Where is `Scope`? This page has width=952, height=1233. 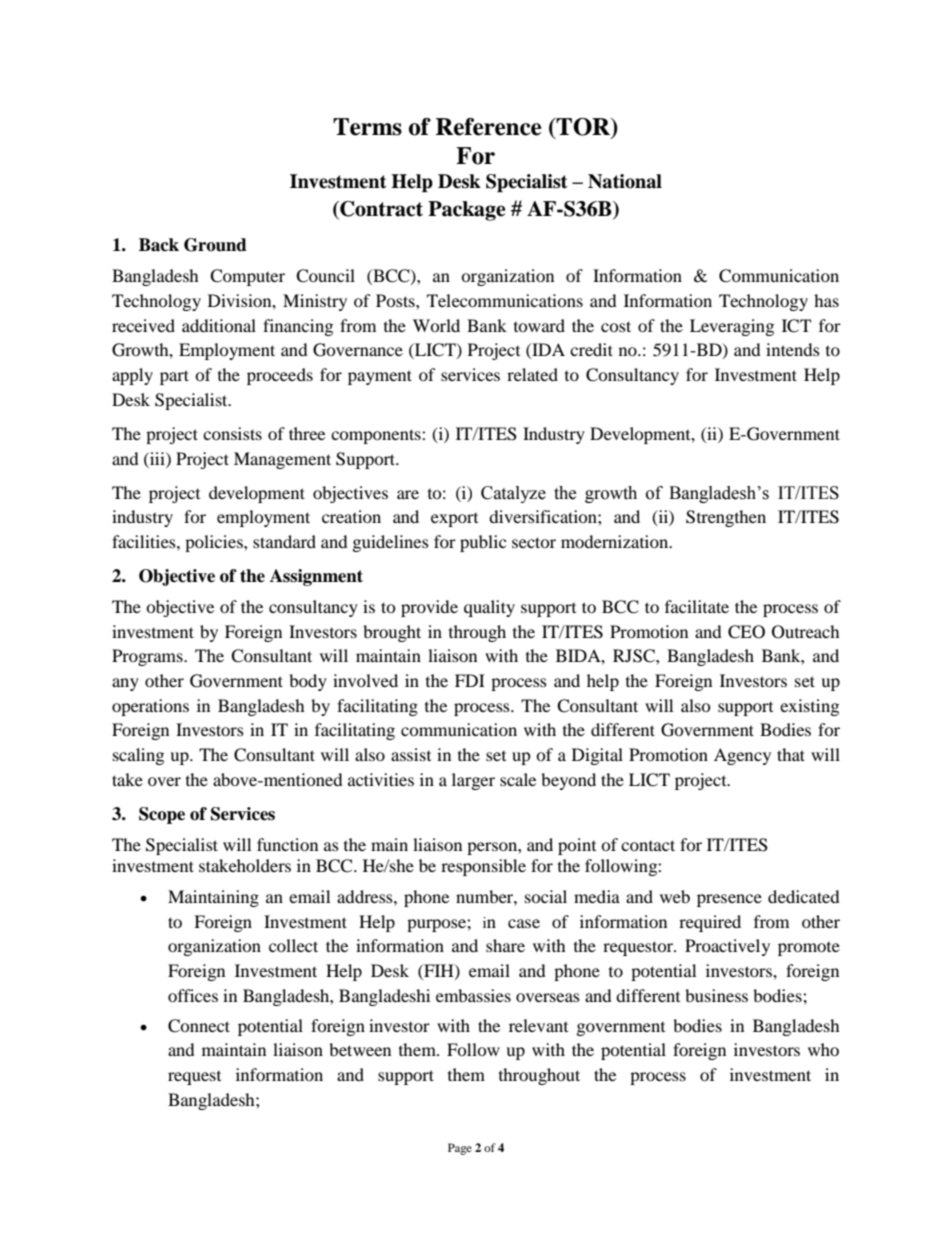 Scope is located at coordinates (162, 815).
